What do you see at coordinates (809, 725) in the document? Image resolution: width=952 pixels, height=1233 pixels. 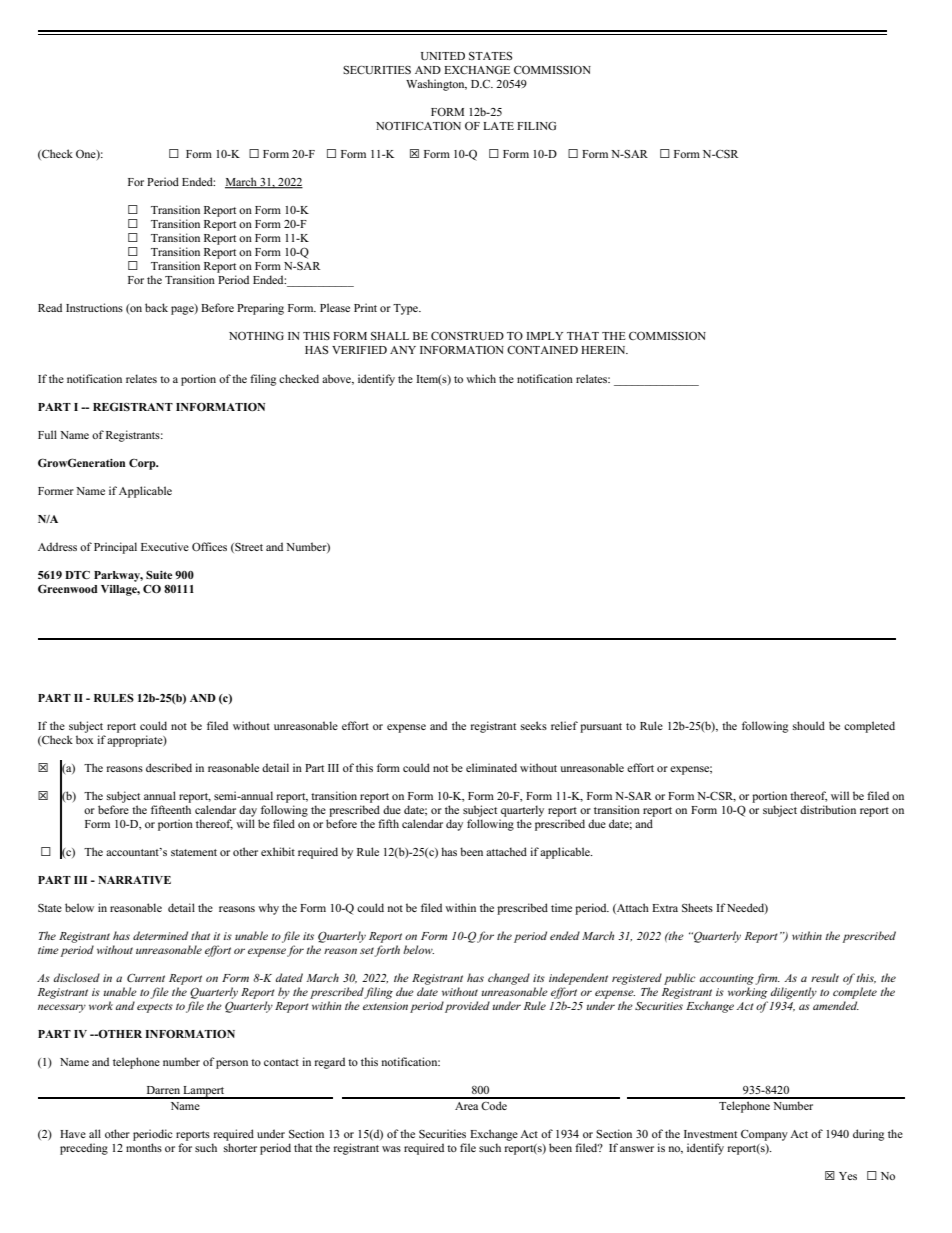 I see `should` at bounding box center [809, 725].
